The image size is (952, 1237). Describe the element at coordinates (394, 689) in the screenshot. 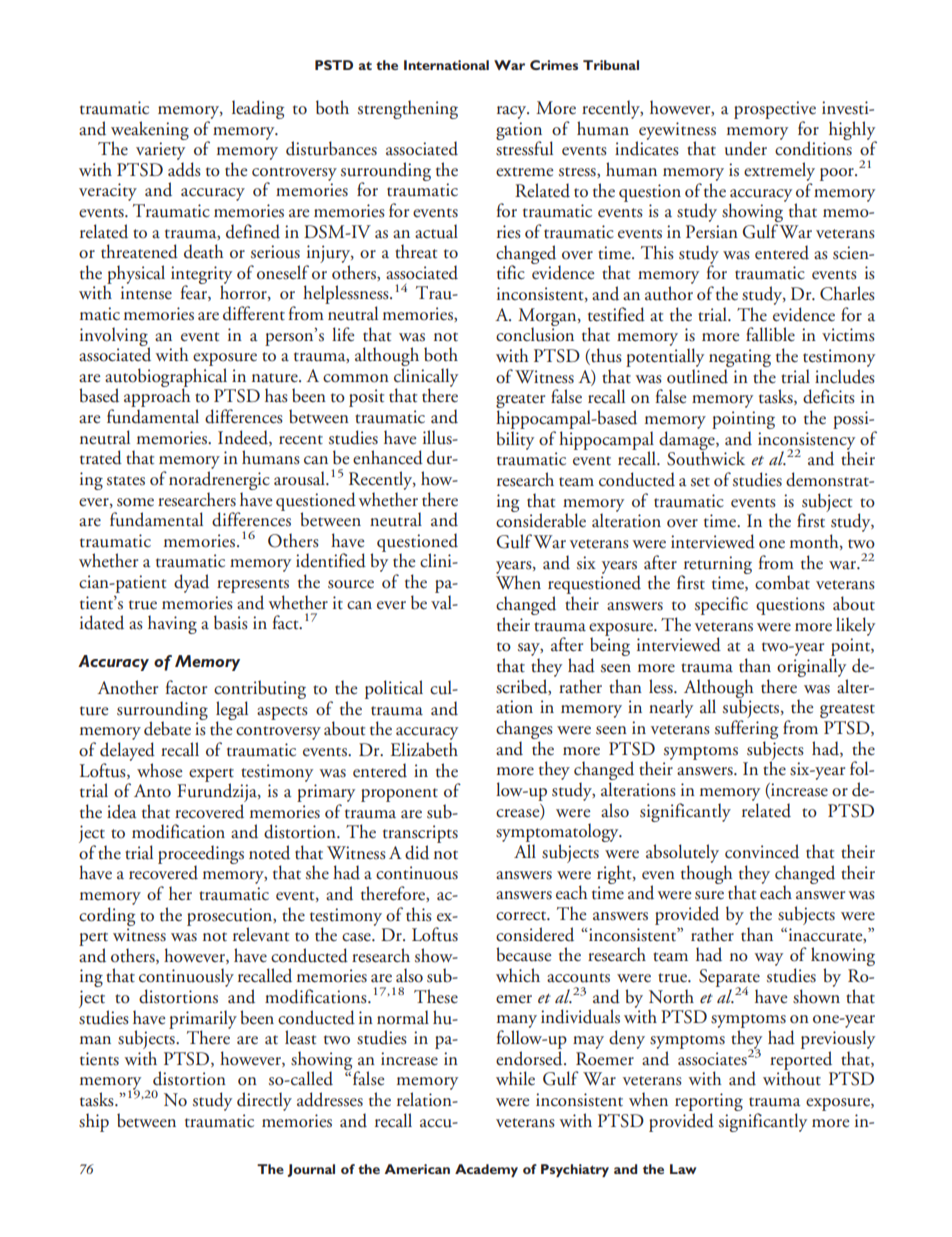

I see `political` at that location.
